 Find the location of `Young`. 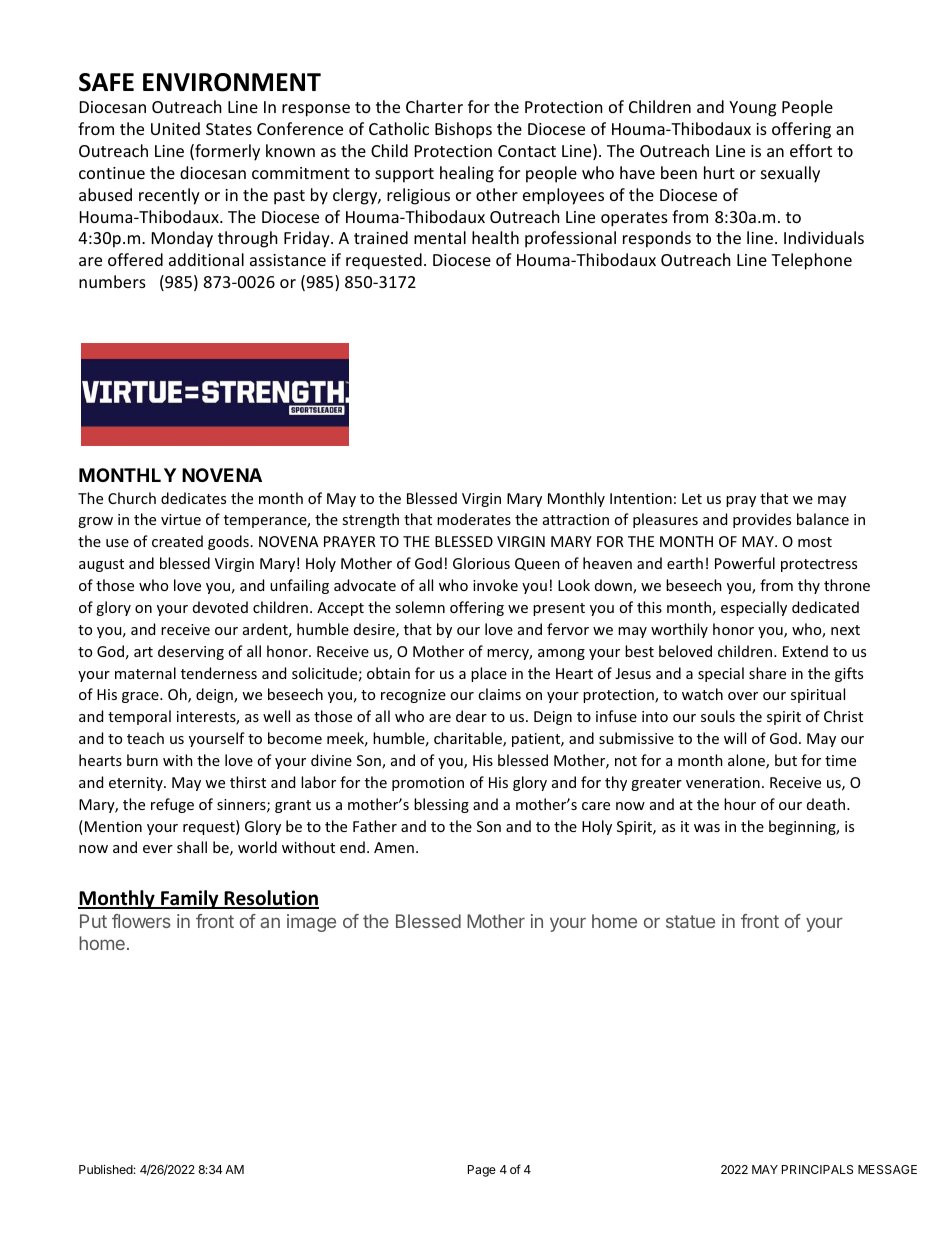

Young is located at coordinates (752, 109).
